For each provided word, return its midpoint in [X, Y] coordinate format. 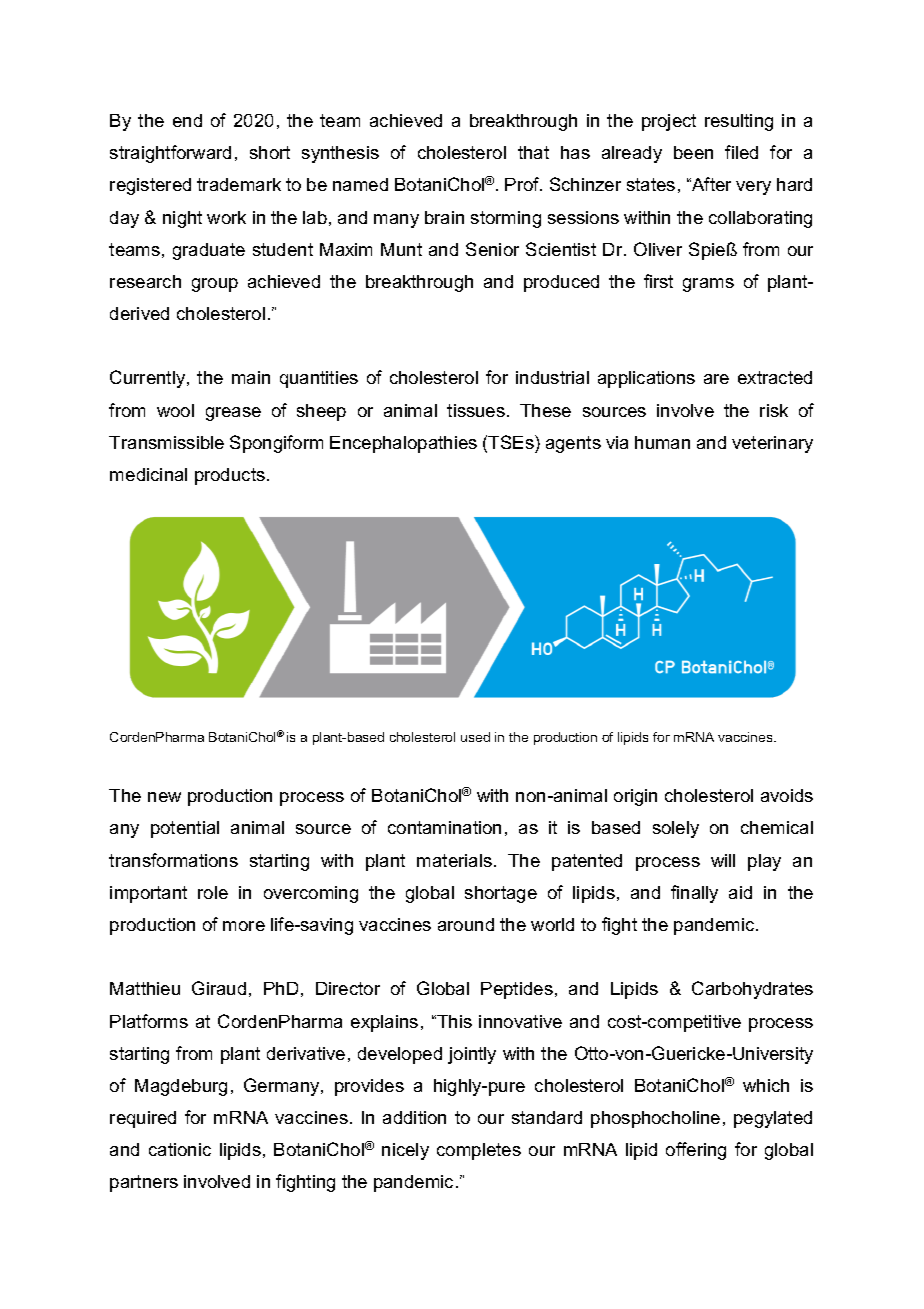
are [716, 379]
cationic [180, 1149]
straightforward [170, 154]
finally [694, 894]
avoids [787, 795]
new [164, 797]
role [213, 892]
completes [479, 1151]
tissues [476, 410]
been [693, 152]
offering [696, 1151]
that [533, 152]
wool [175, 410]
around [466, 924]
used [475, 737]
